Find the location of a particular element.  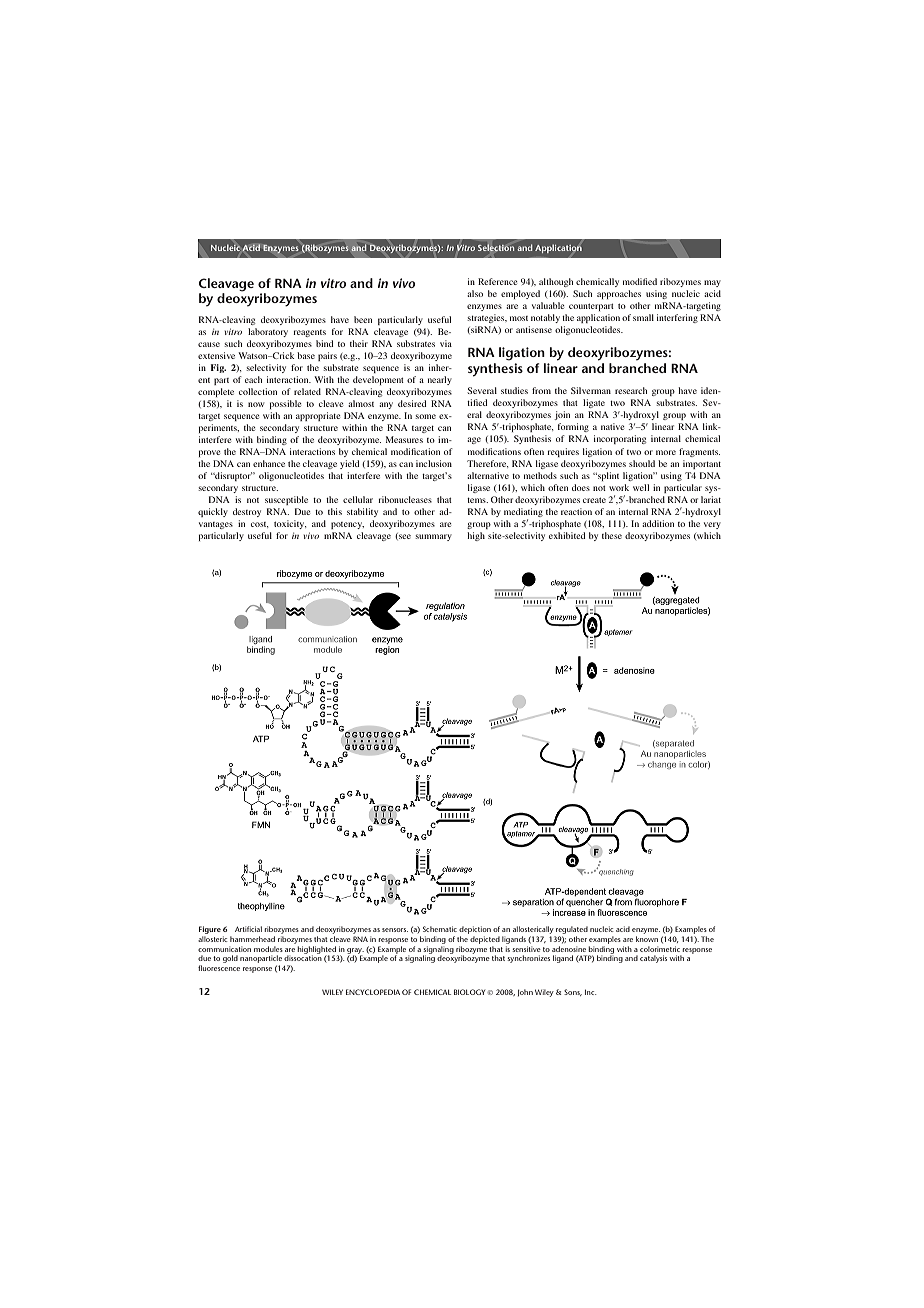

summary is located at coordinates (433, 537).
